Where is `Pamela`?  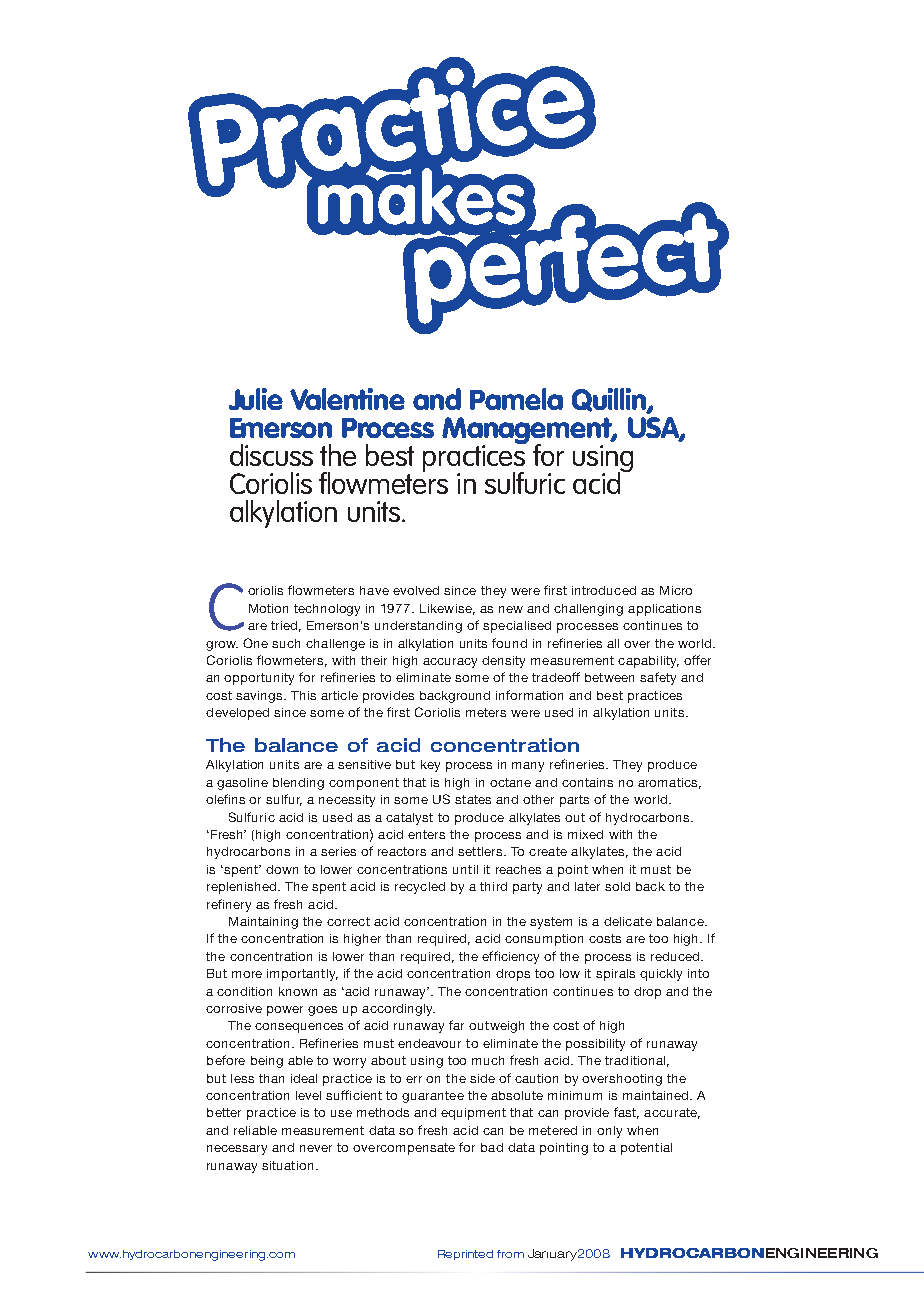
Pamela is located at coordinates (516, 399).
